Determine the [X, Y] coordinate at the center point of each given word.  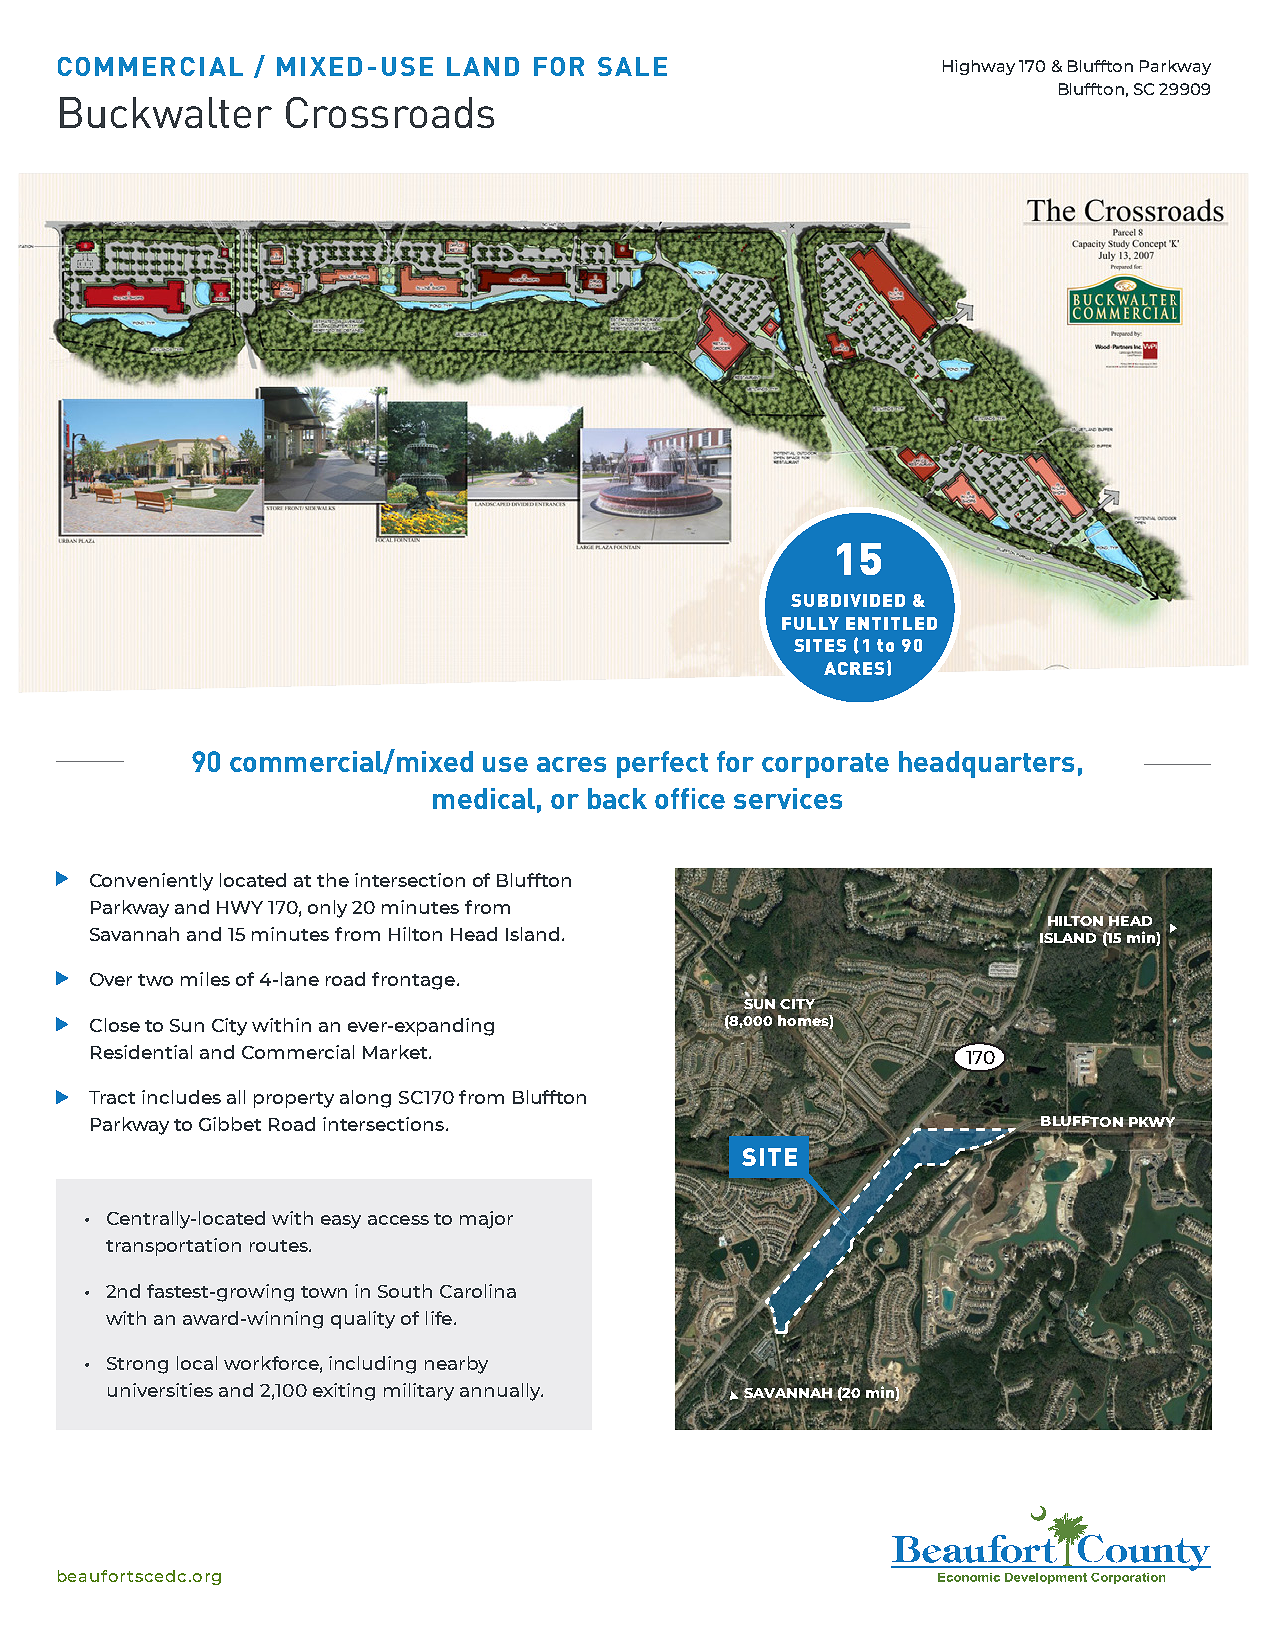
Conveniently [151, 882]
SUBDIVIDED [848, 600]
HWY [240, 907]
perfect [662, 764]
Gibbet [230, 1124]
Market [396, 1052]
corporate [825, 765]
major [486, 1220]
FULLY [810, 623]
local [197, 1363]
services [788, 798]
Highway [979, 67]
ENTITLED [891, 623]
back [617, 798]
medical [484, 798]
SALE [632, 66]
